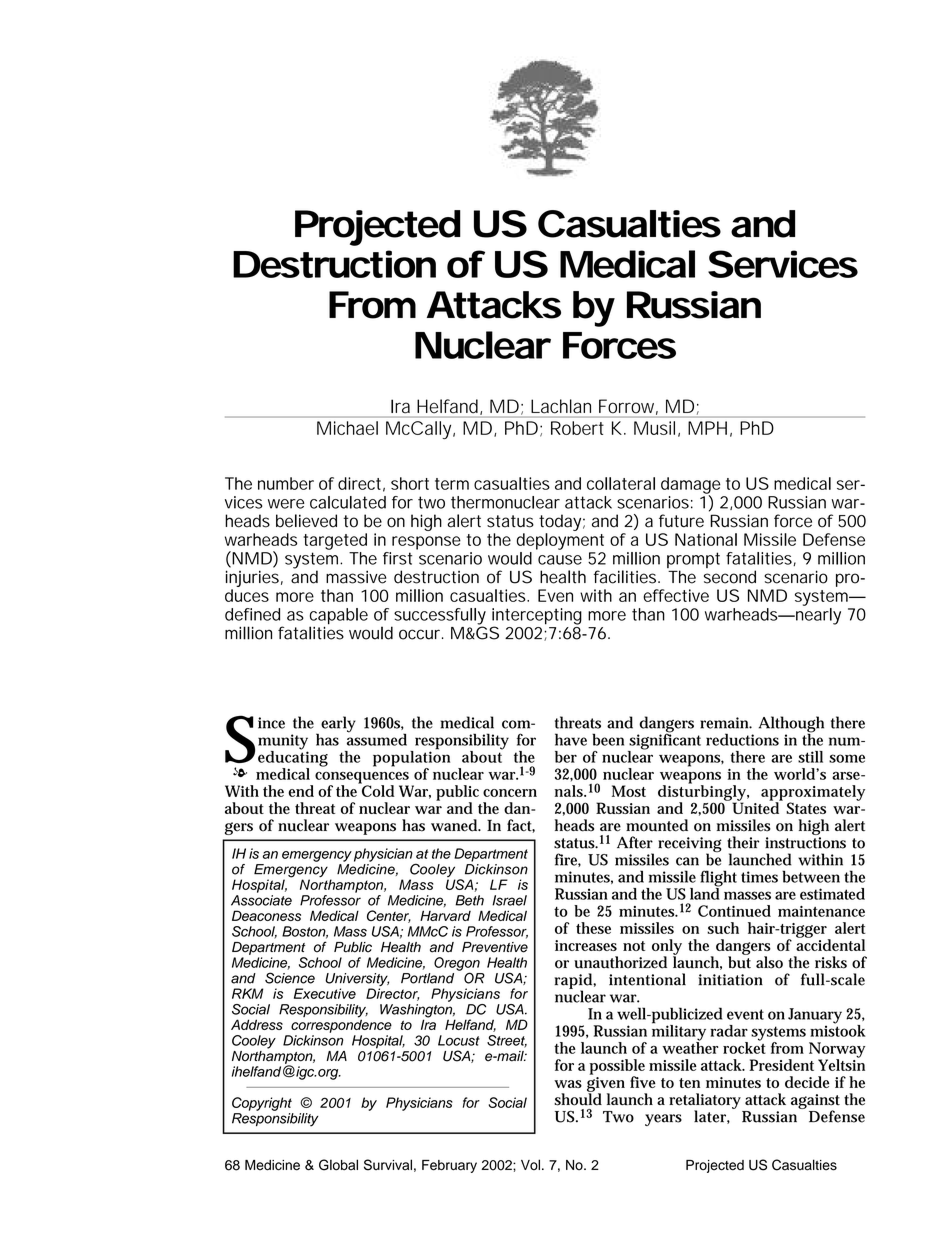  What do you see at coordinates (530, 1164) in the screenshot?
I see `Vol` at bounding box center [530, 1164].
